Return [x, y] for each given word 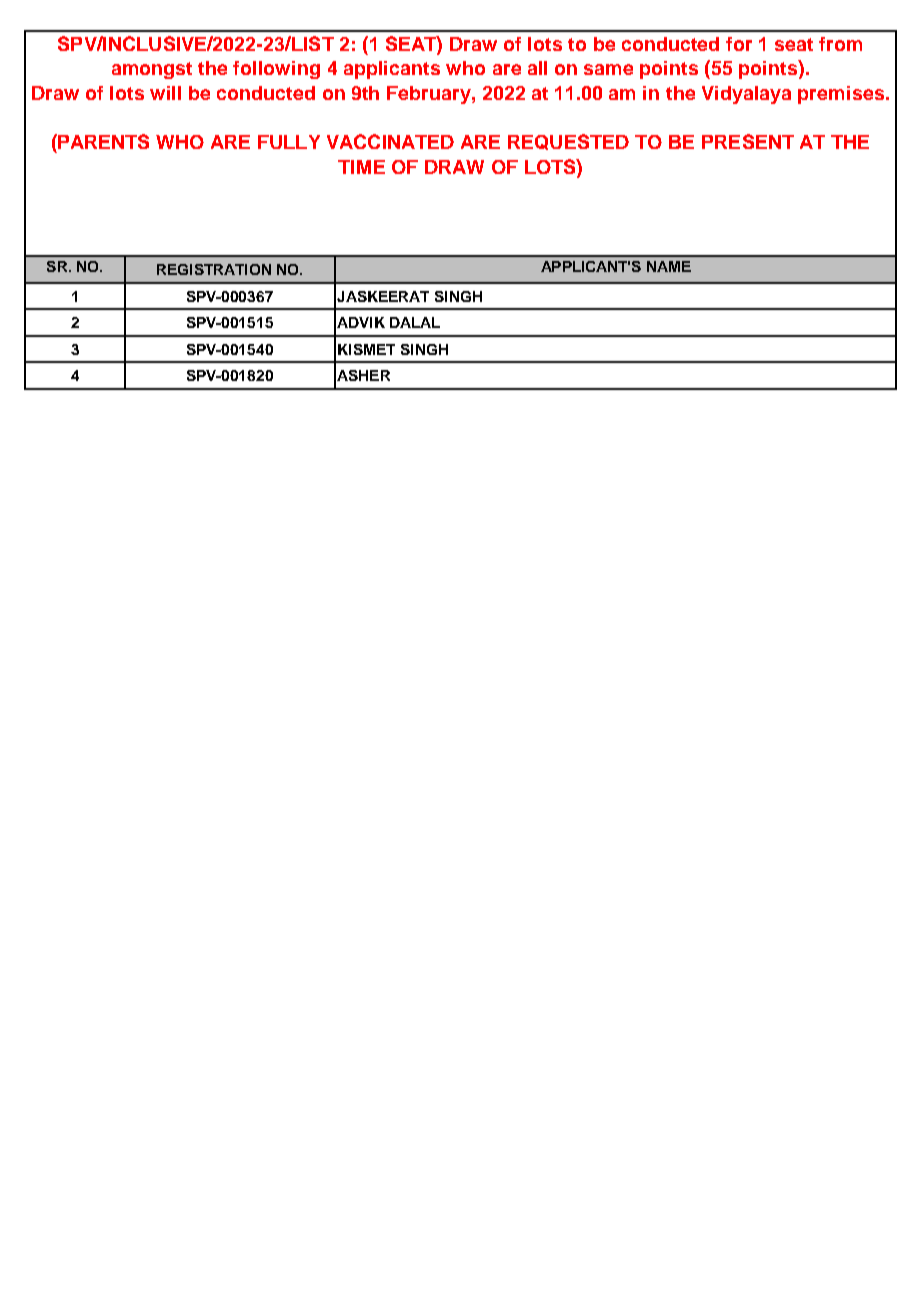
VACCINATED [390, 141]
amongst [152, 70]
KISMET [366, 349]
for [739, 44]
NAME [669, 266]
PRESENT [748, 141]
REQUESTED [568, 142]
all [537, 68]
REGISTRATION [214, 269]
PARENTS [102, 141]
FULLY [289, 142]
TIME [361, 167]
